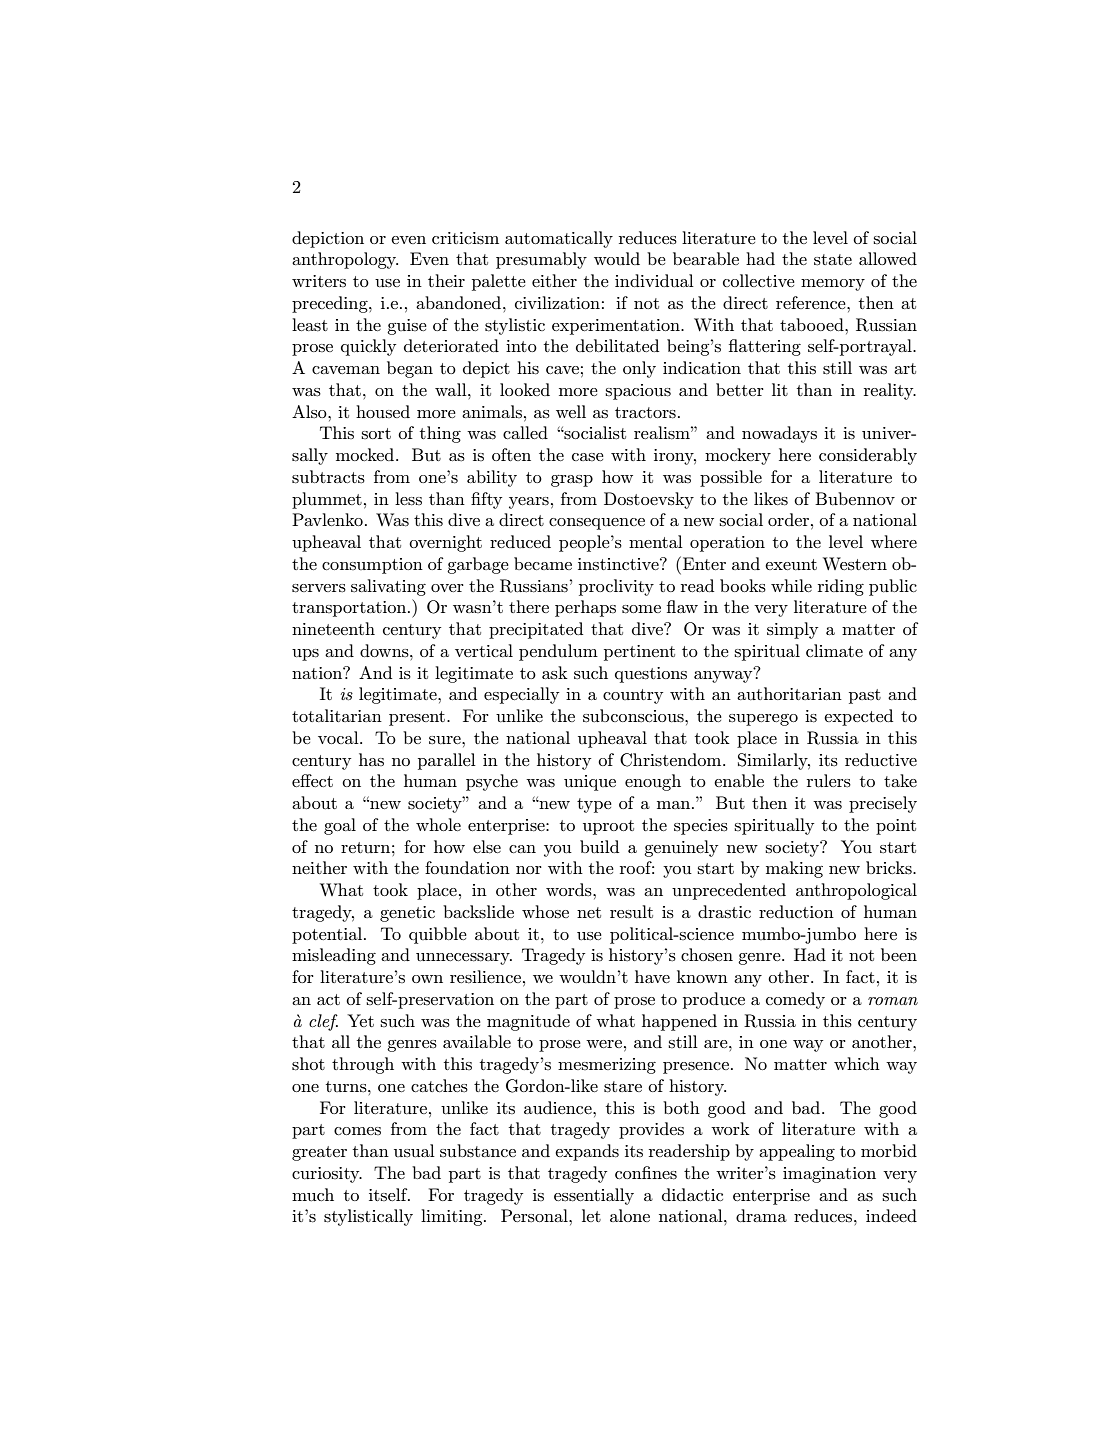  What do you see at coordinates (345, 260) in the page?
I see `anthropology` at bounding box center [345, 260].
